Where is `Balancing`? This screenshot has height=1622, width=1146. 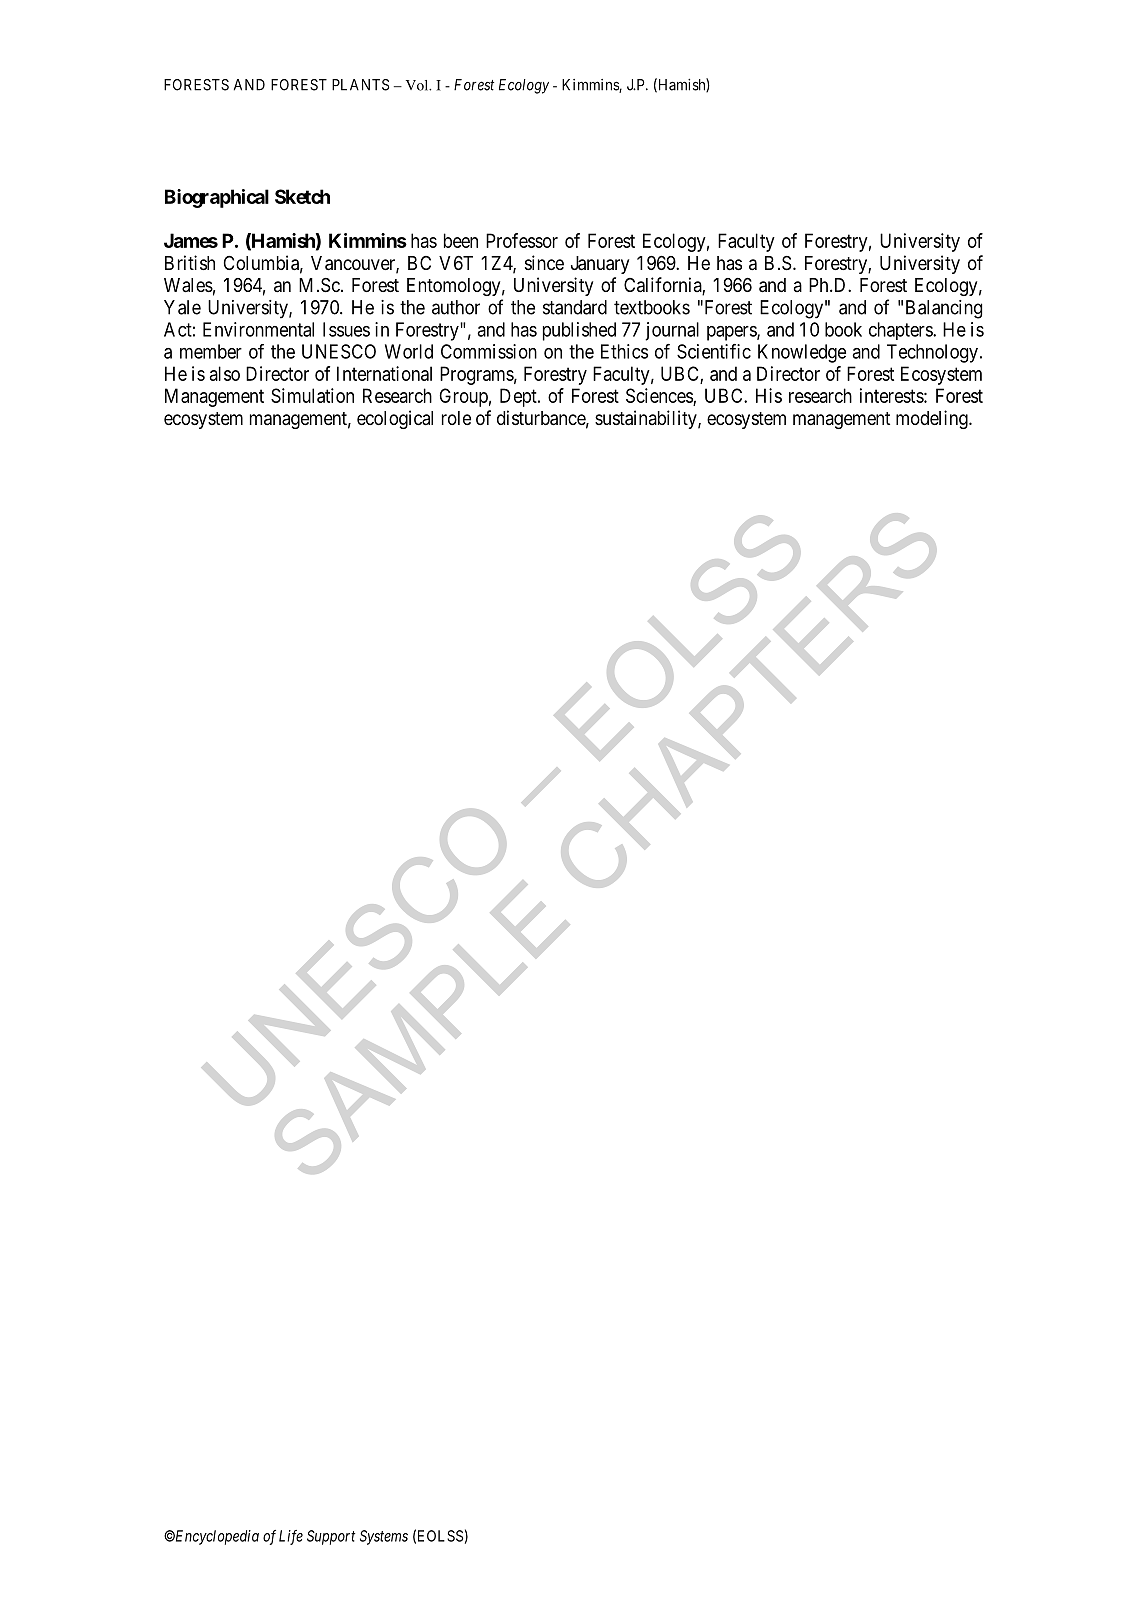 Balancing is located at coordinates (944, 309).
